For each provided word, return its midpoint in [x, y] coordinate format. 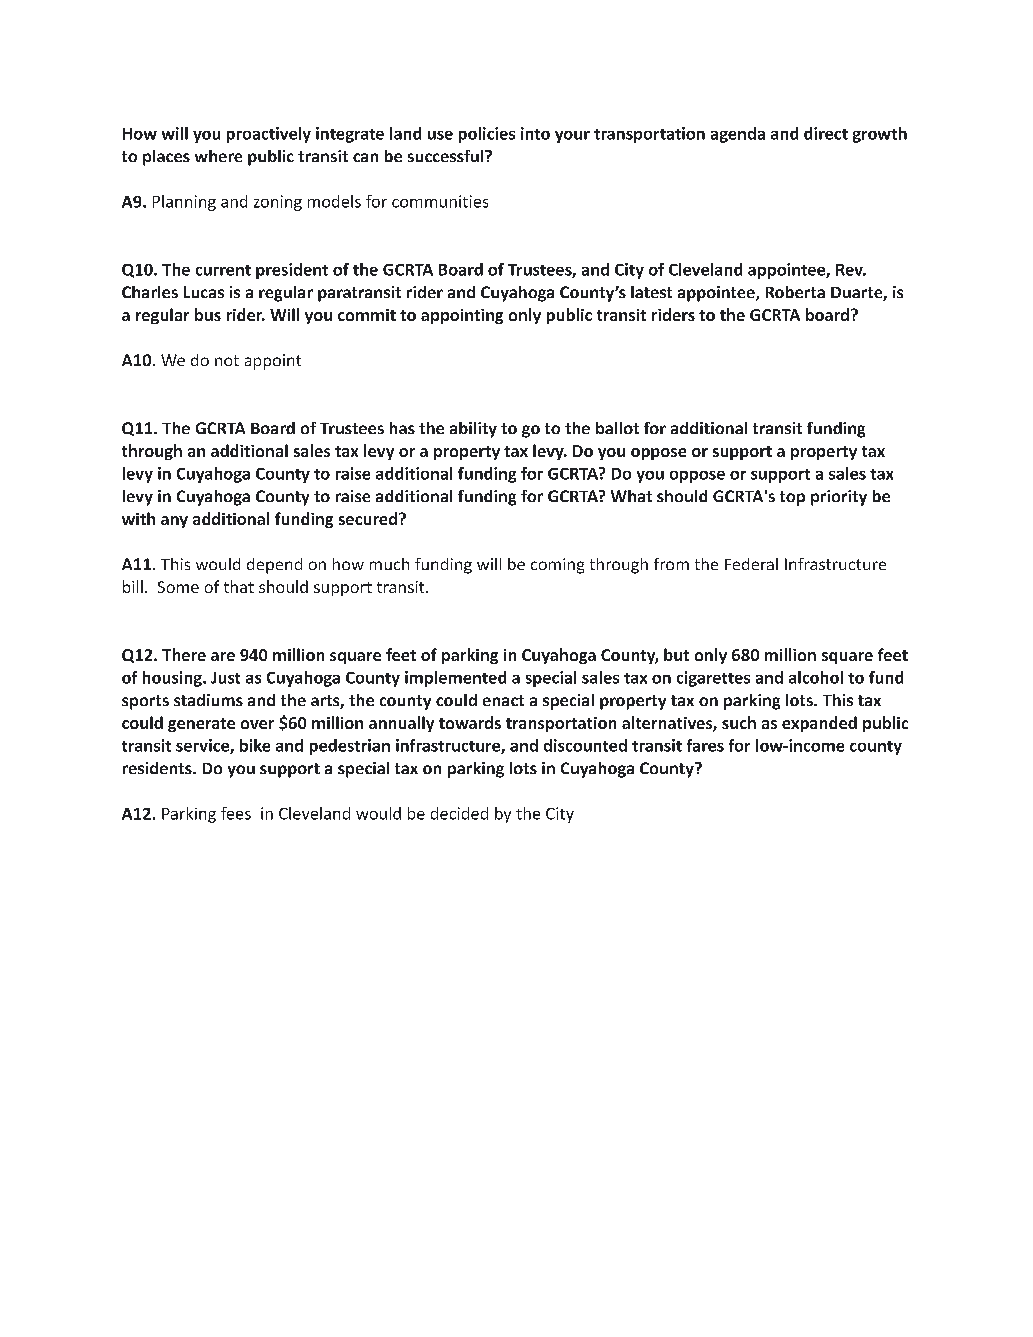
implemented [455, 679]
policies [487, 135]
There [184, 654]
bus [208, 314]
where [218, 156]
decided [459, 813]
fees [236, 813]
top [792, 498]
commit [367, 315]
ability [473, 430]
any [174, 522]
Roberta [795, 292]
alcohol [816, 677]
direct [826, 133]
